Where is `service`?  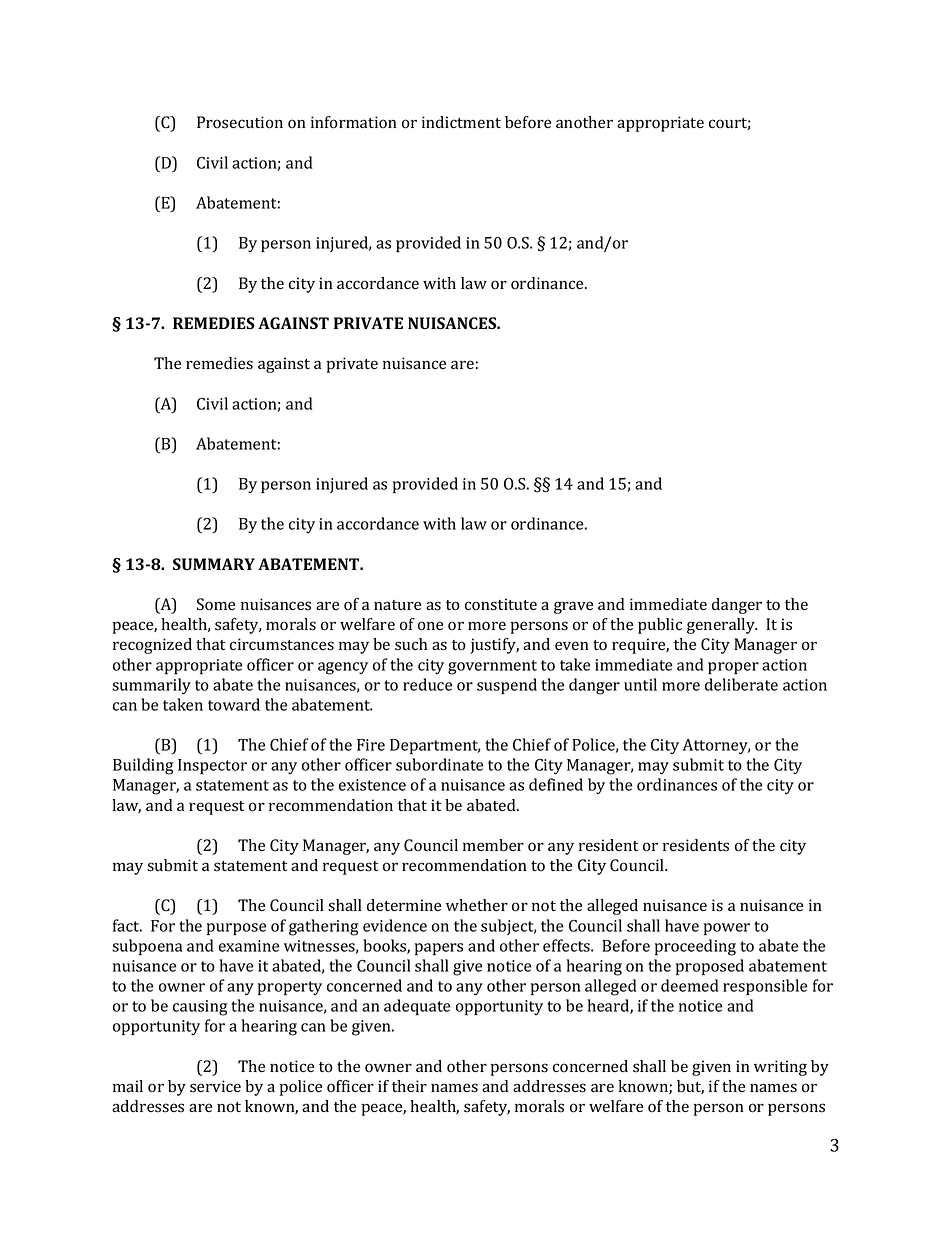 service is located at coordinates (215, 1086).
